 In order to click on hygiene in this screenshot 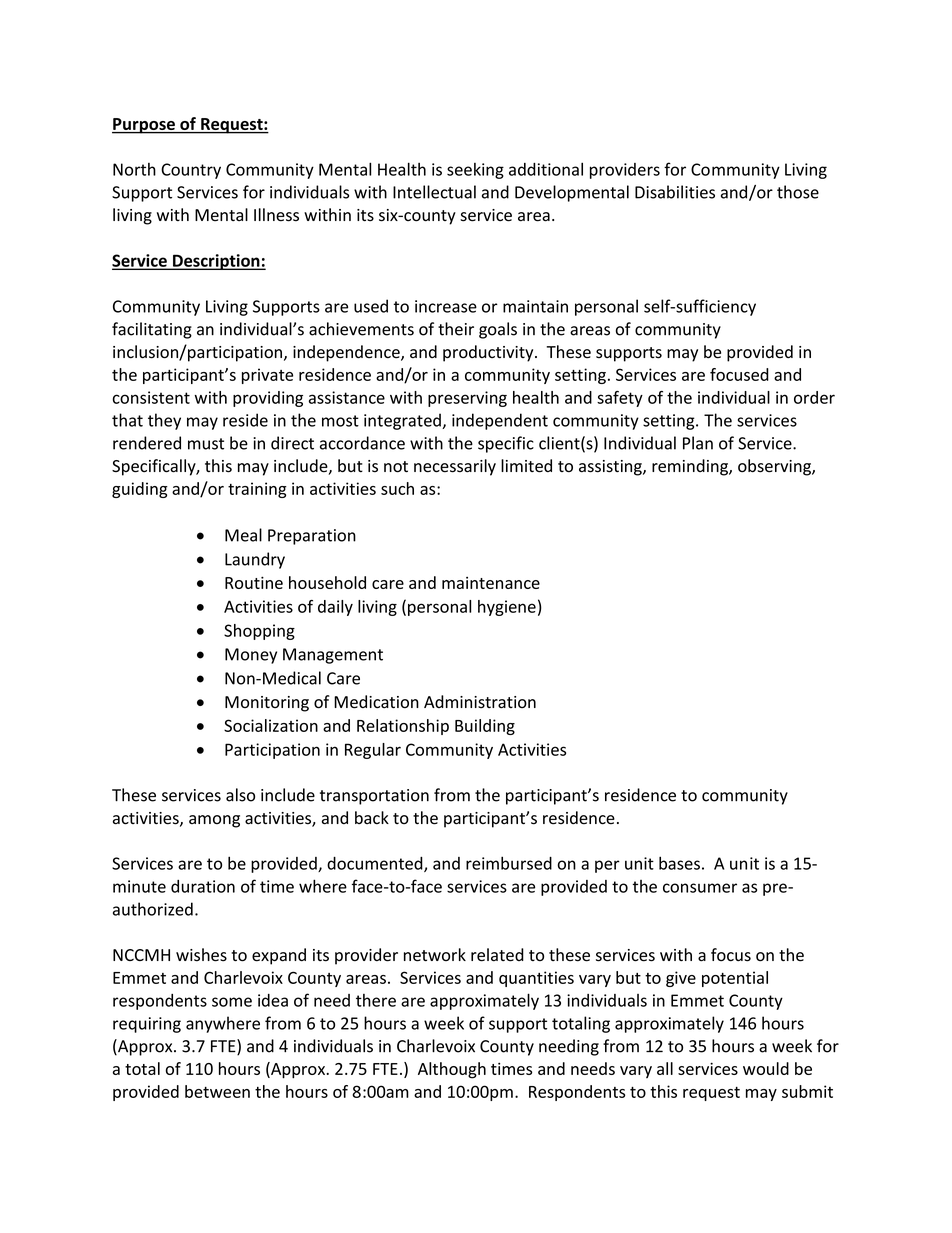, I will do `click(507, 608)`.
